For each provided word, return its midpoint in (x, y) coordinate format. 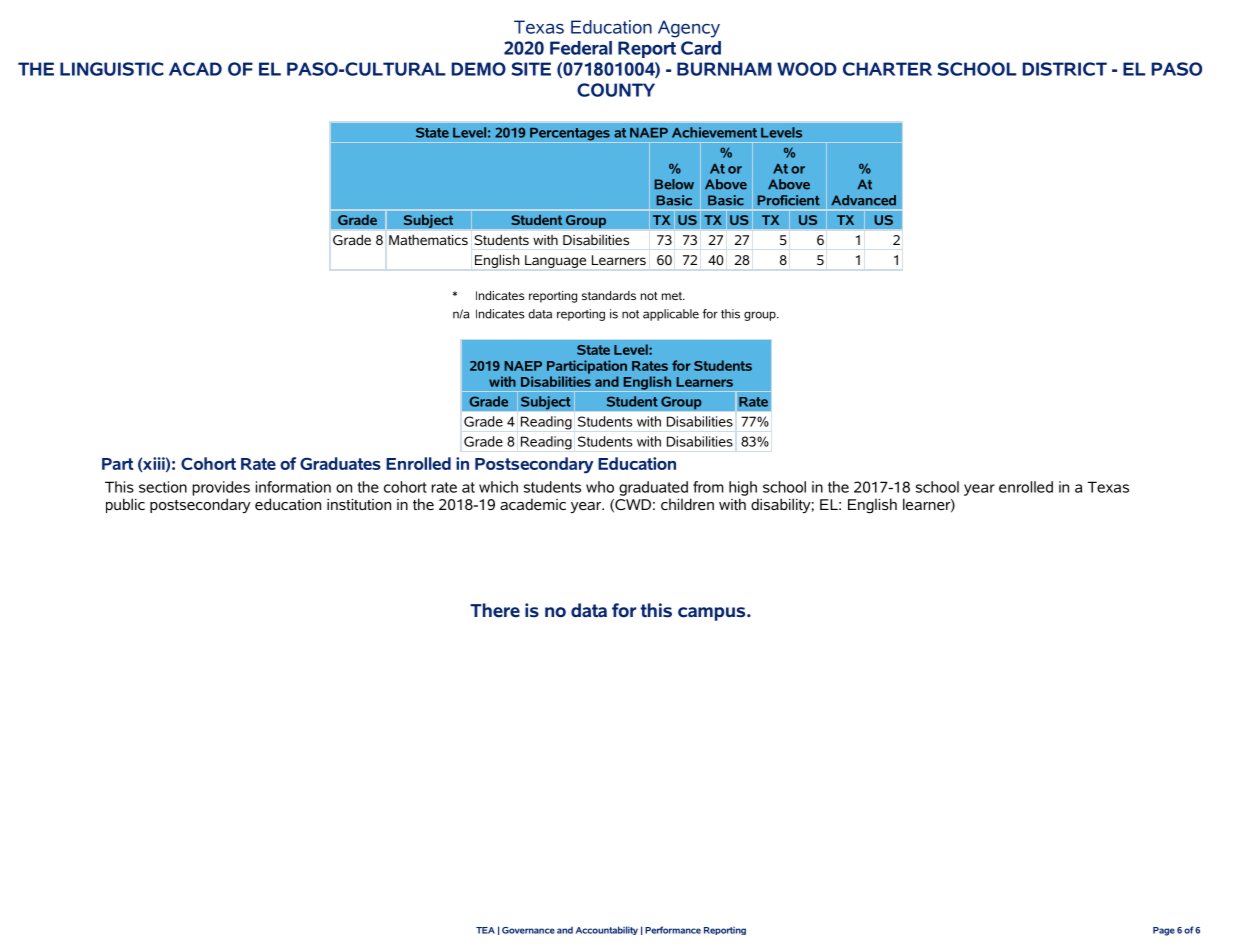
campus (713, 614)
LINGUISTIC (112, 69)
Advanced (863, 200)
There (495, 610)
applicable (671, 315)
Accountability (607, 930)
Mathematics (428, 239)
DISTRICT (1065, 69)
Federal (581, 48)
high (743, 488)
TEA (485, 930)
